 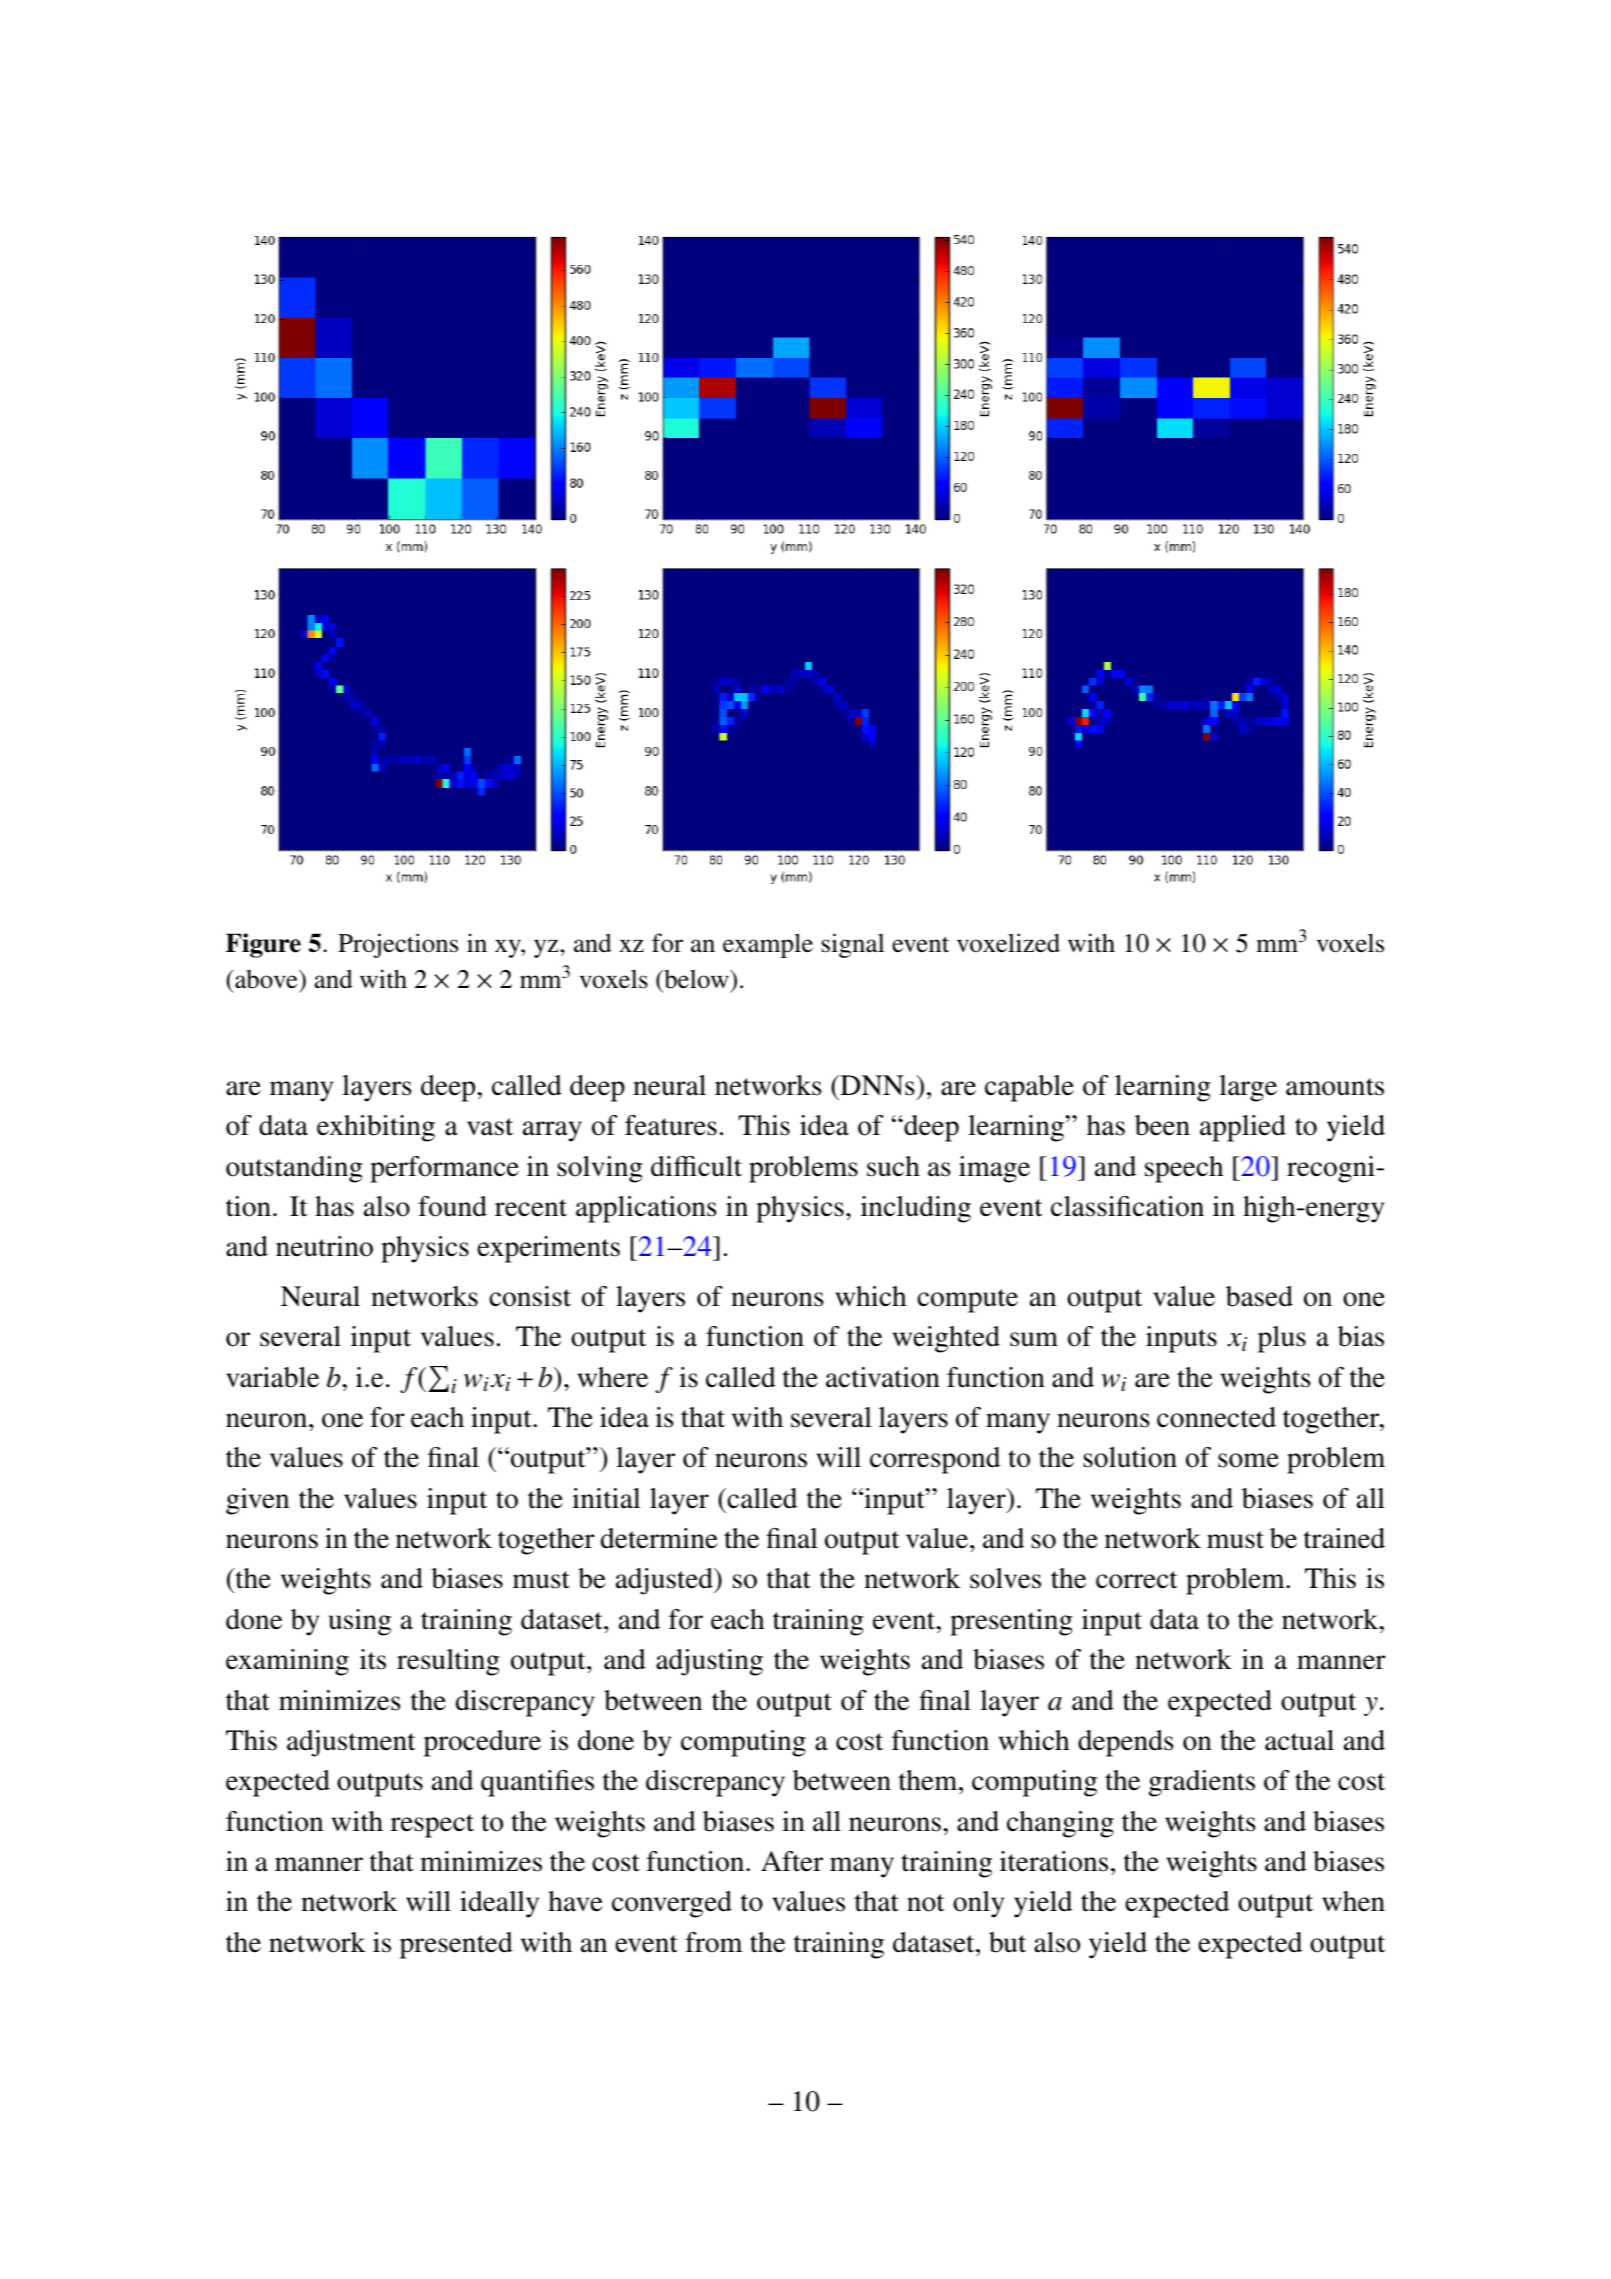 I want to click on above, so click(x=266, y=979).
